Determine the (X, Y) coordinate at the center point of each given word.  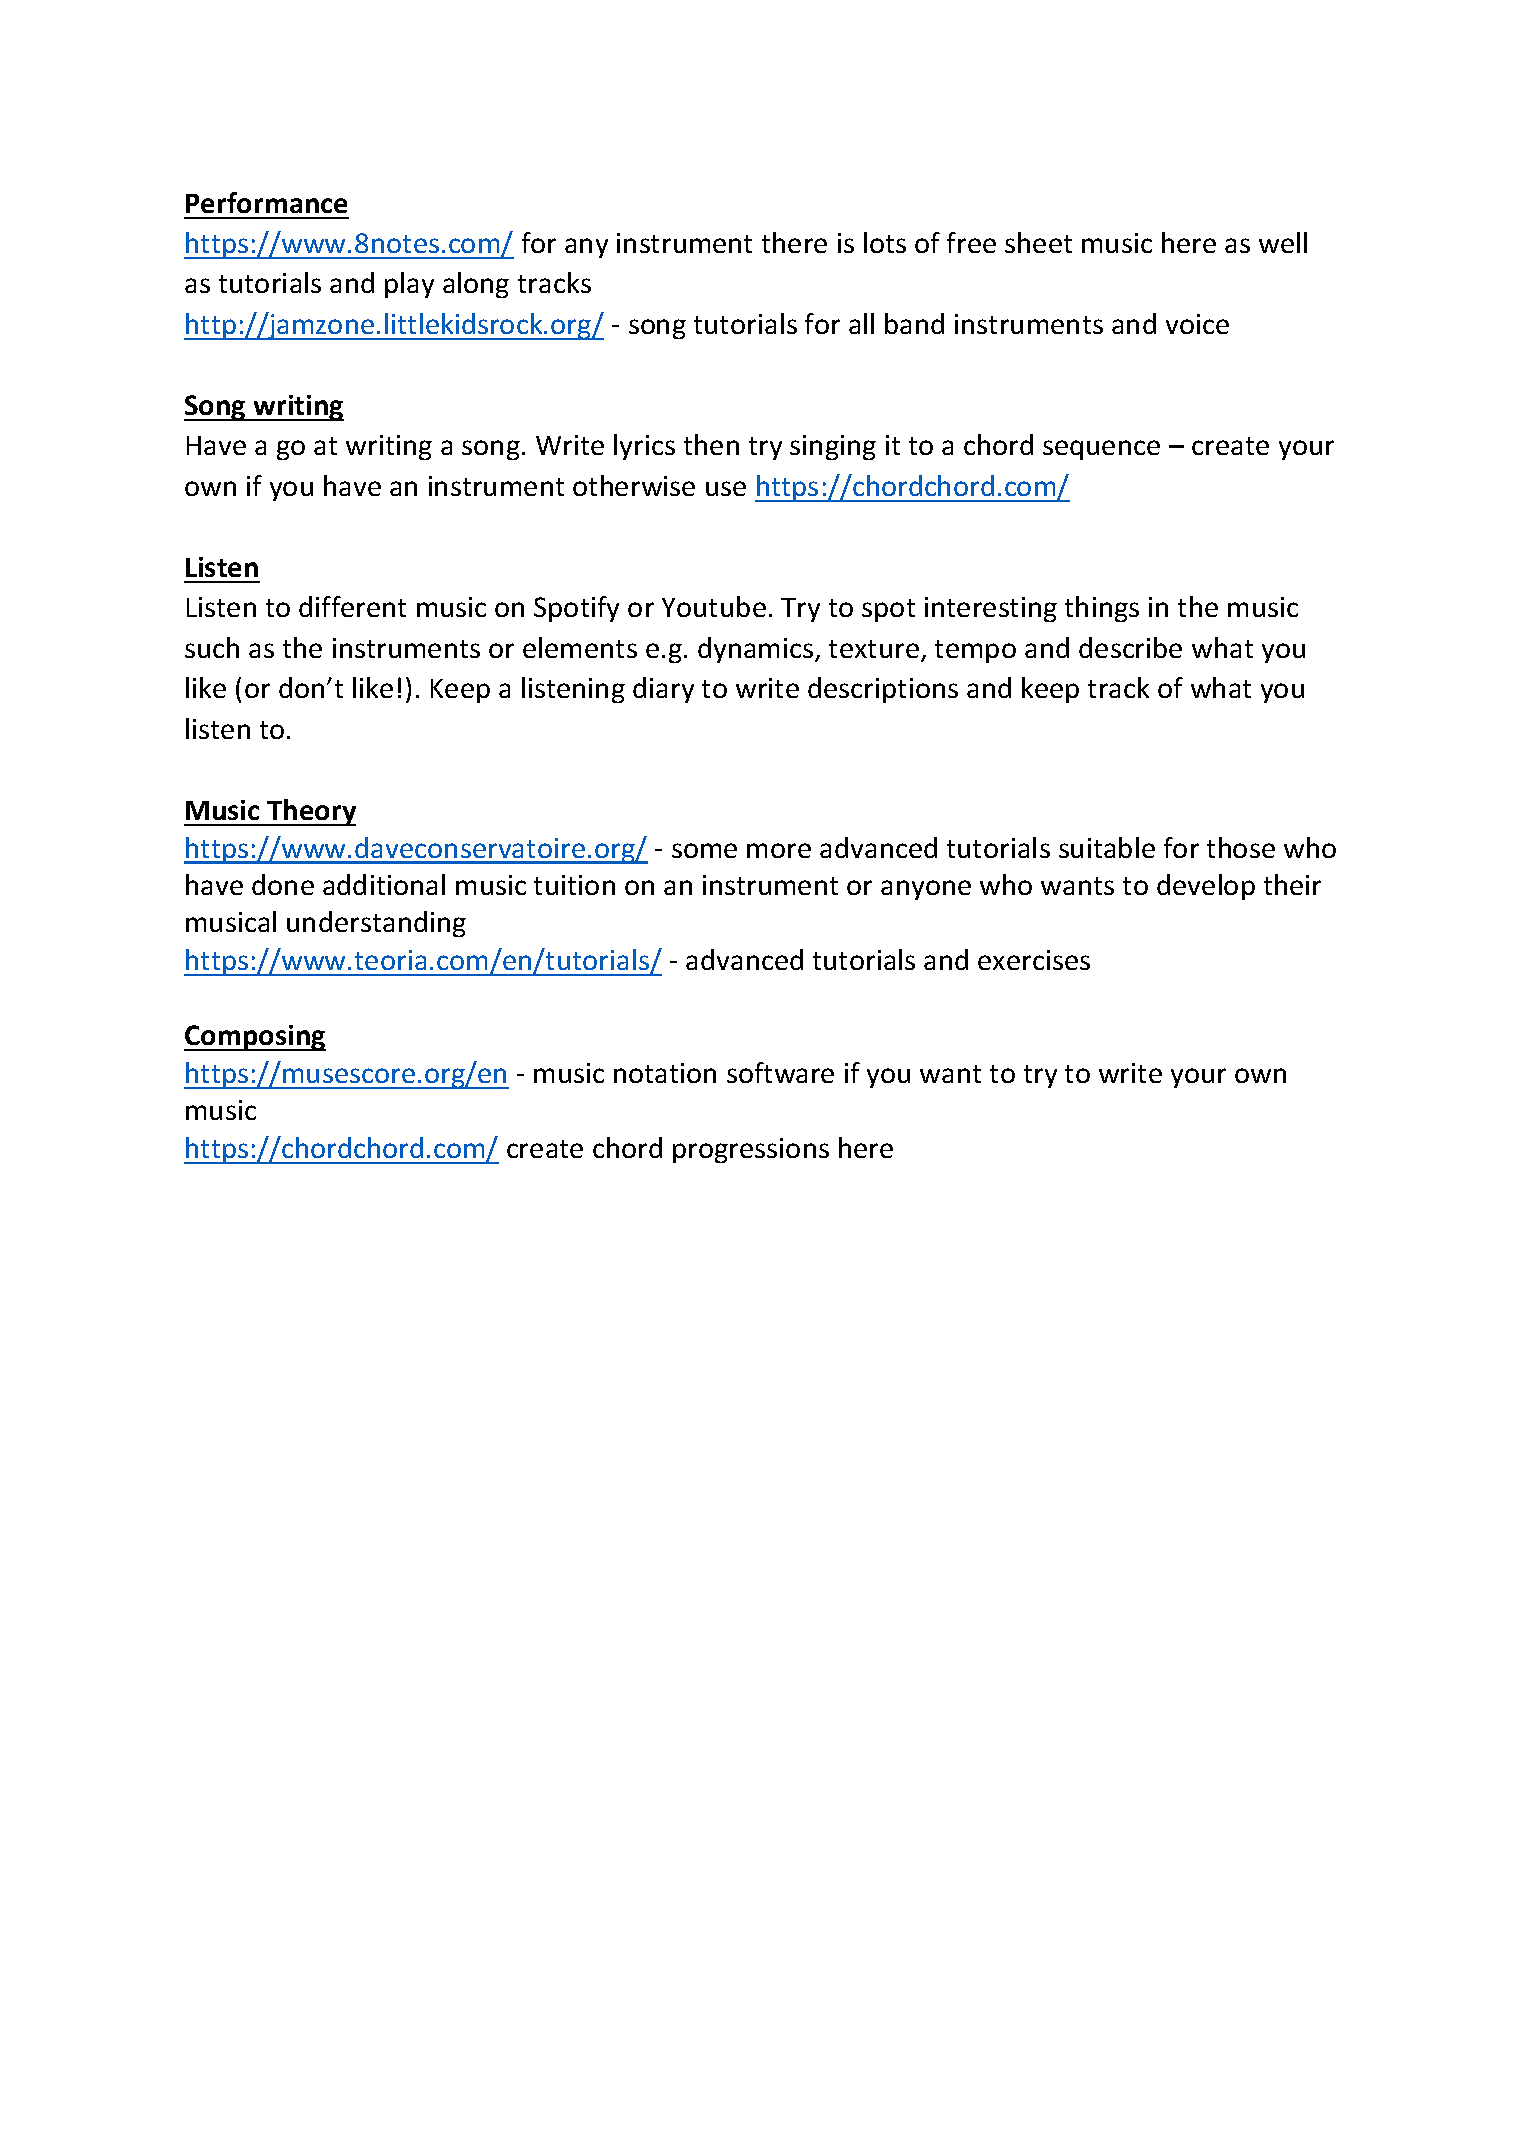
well (1283, 242)
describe (1130, 647)
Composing (255, 1038)
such (212, 647)
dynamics (755, 650)
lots (885, 242)
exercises (1034, 960)
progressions (751, 1150)
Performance (266, 202)
